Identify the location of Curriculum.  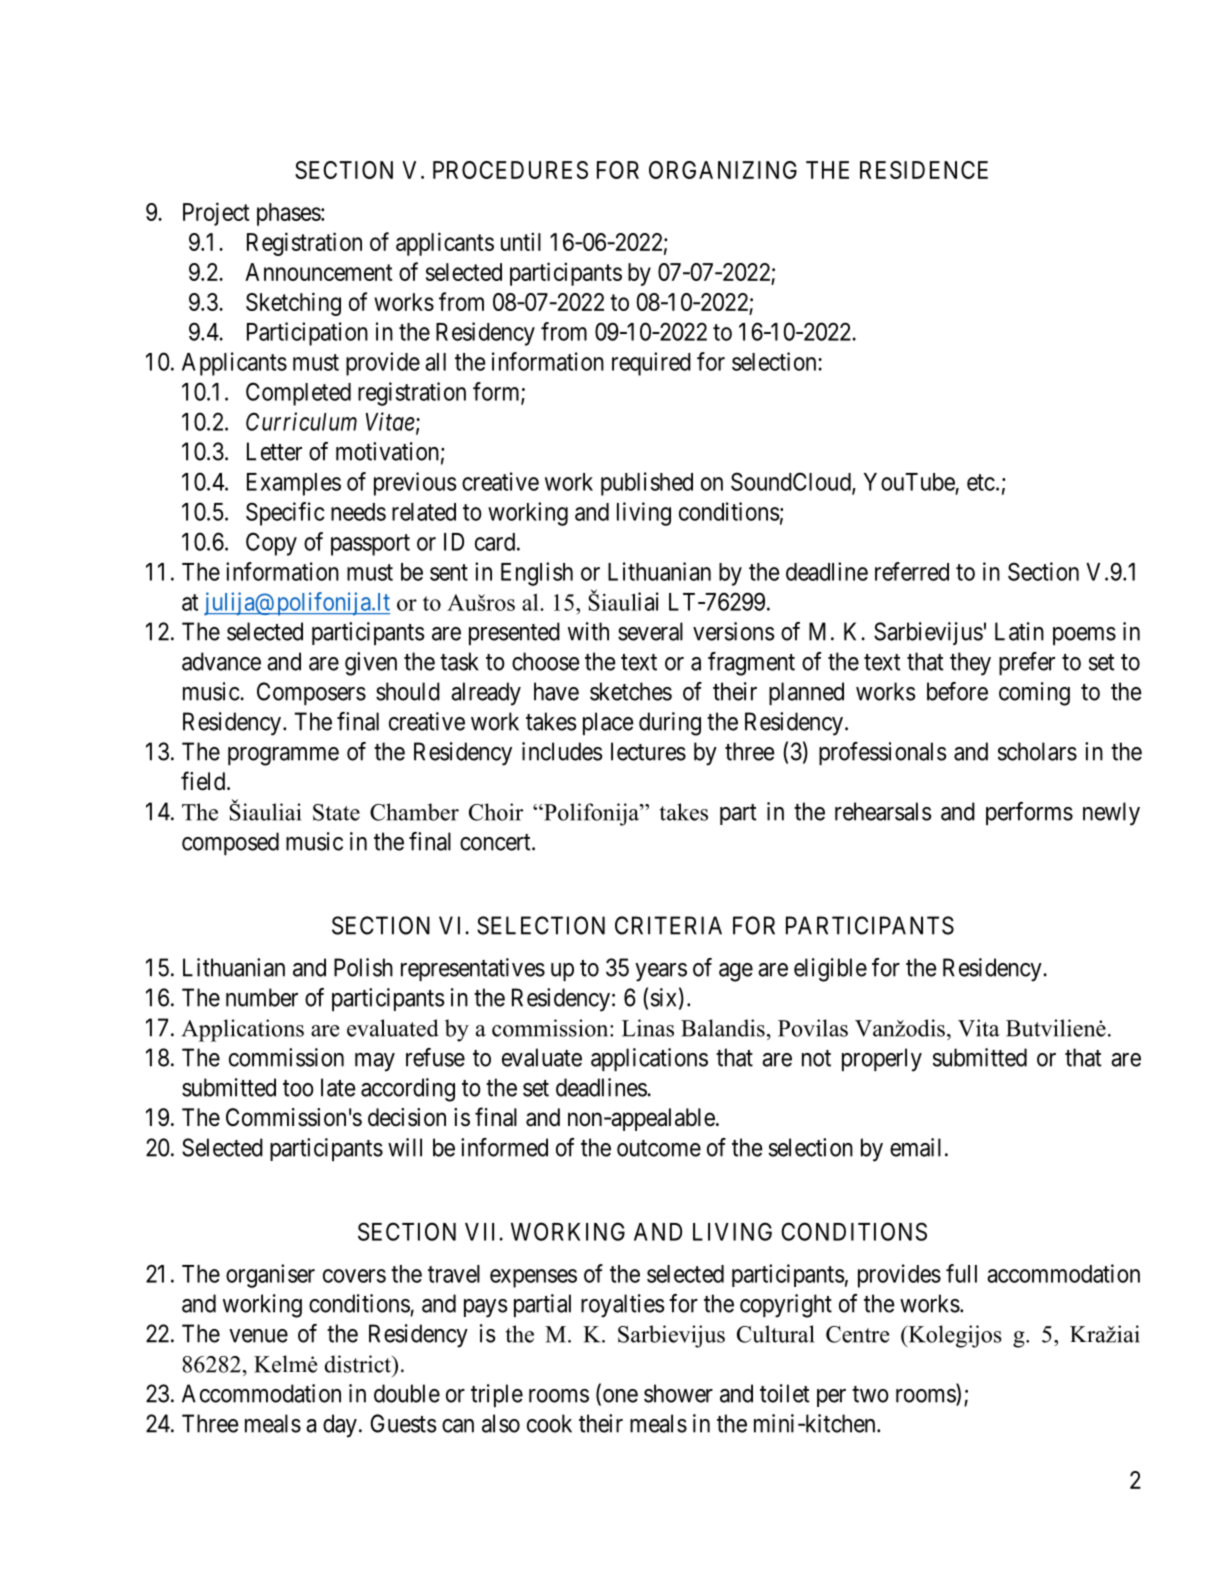
(301, 421).
